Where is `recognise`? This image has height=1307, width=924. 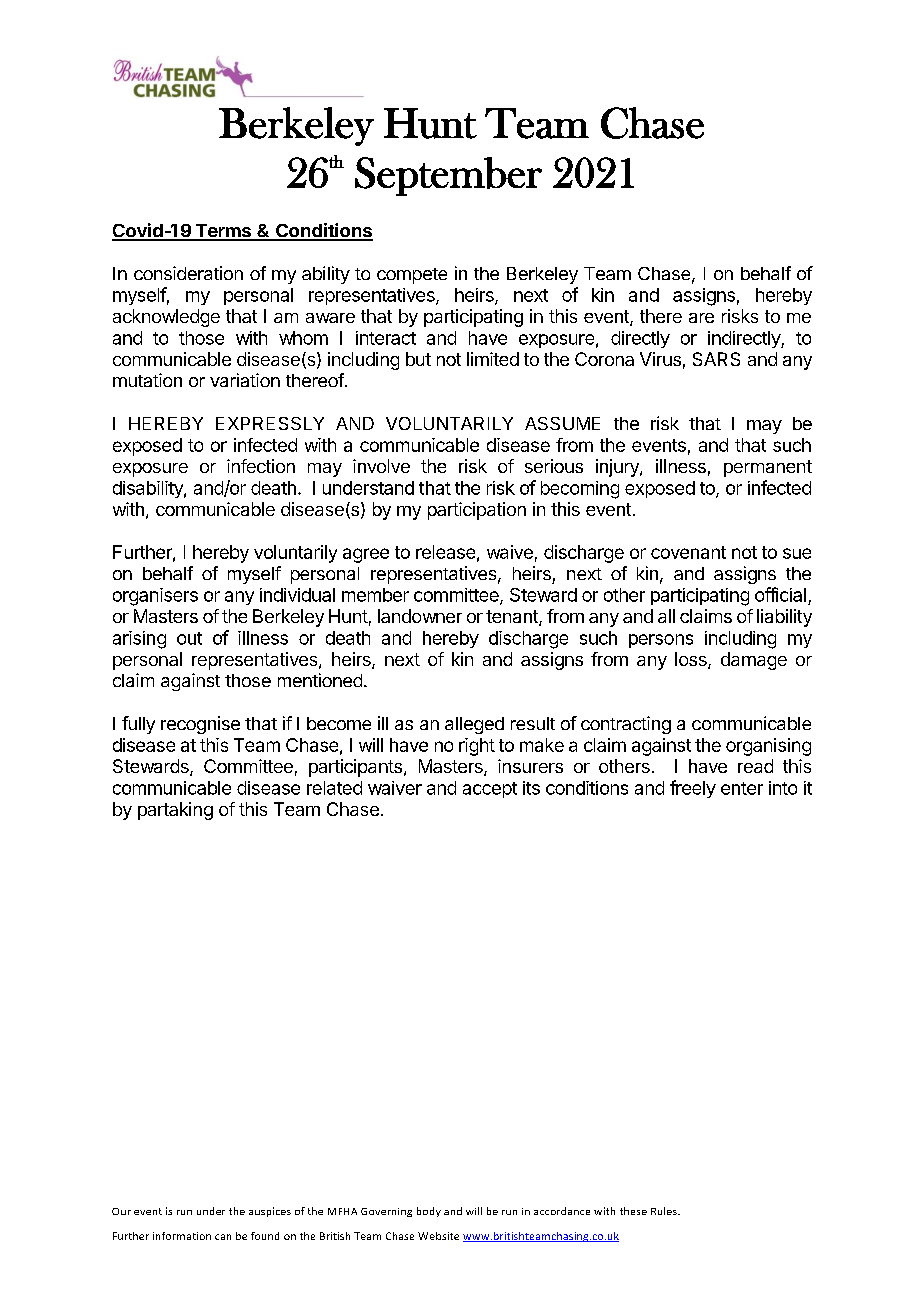 recognise is located at coordinates (200, 725).
